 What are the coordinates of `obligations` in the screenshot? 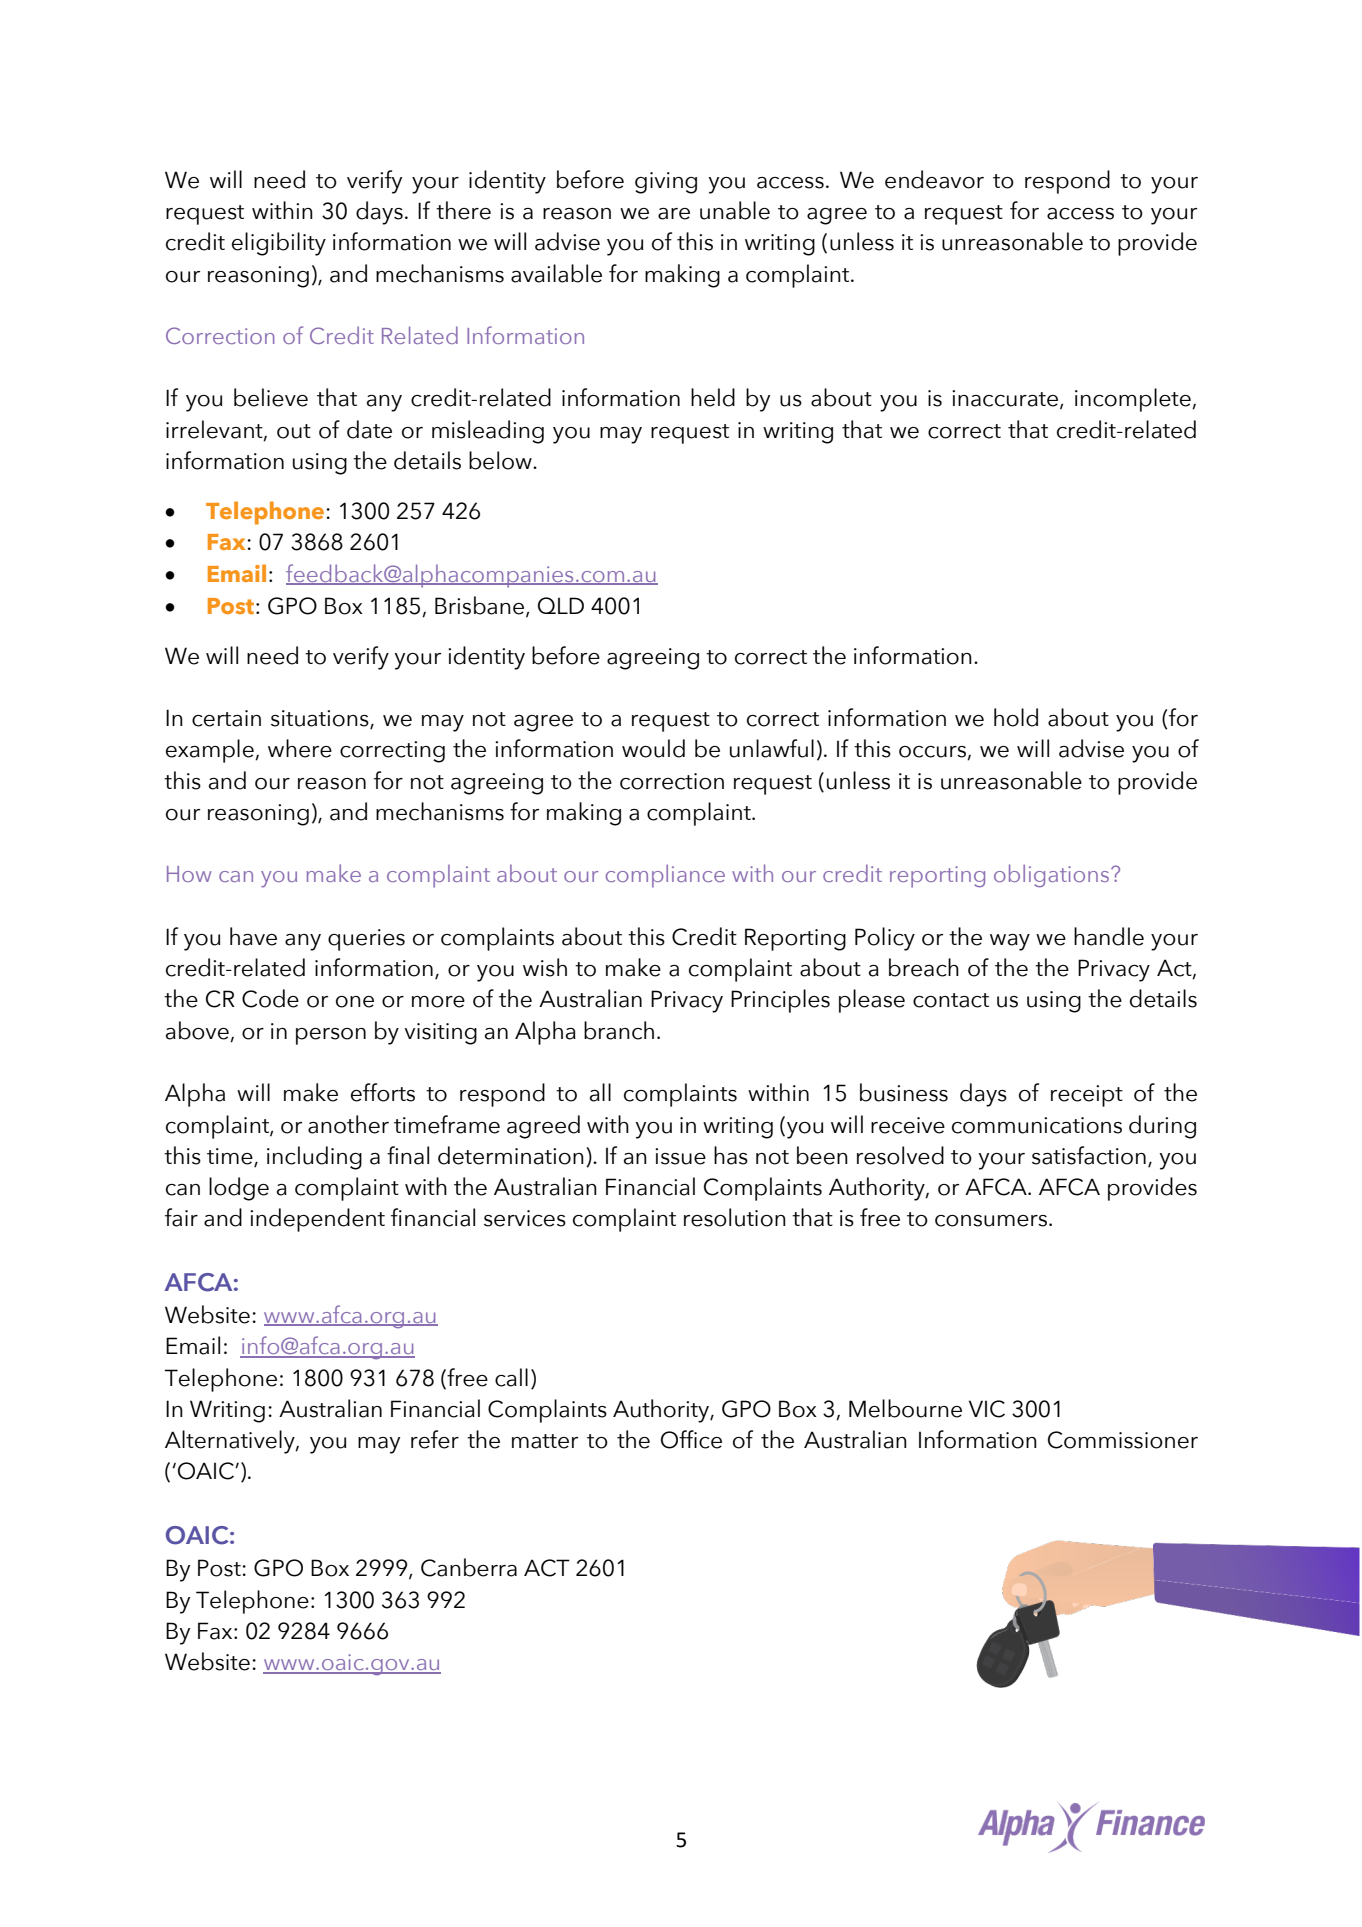 It's located at (1053, 875).
